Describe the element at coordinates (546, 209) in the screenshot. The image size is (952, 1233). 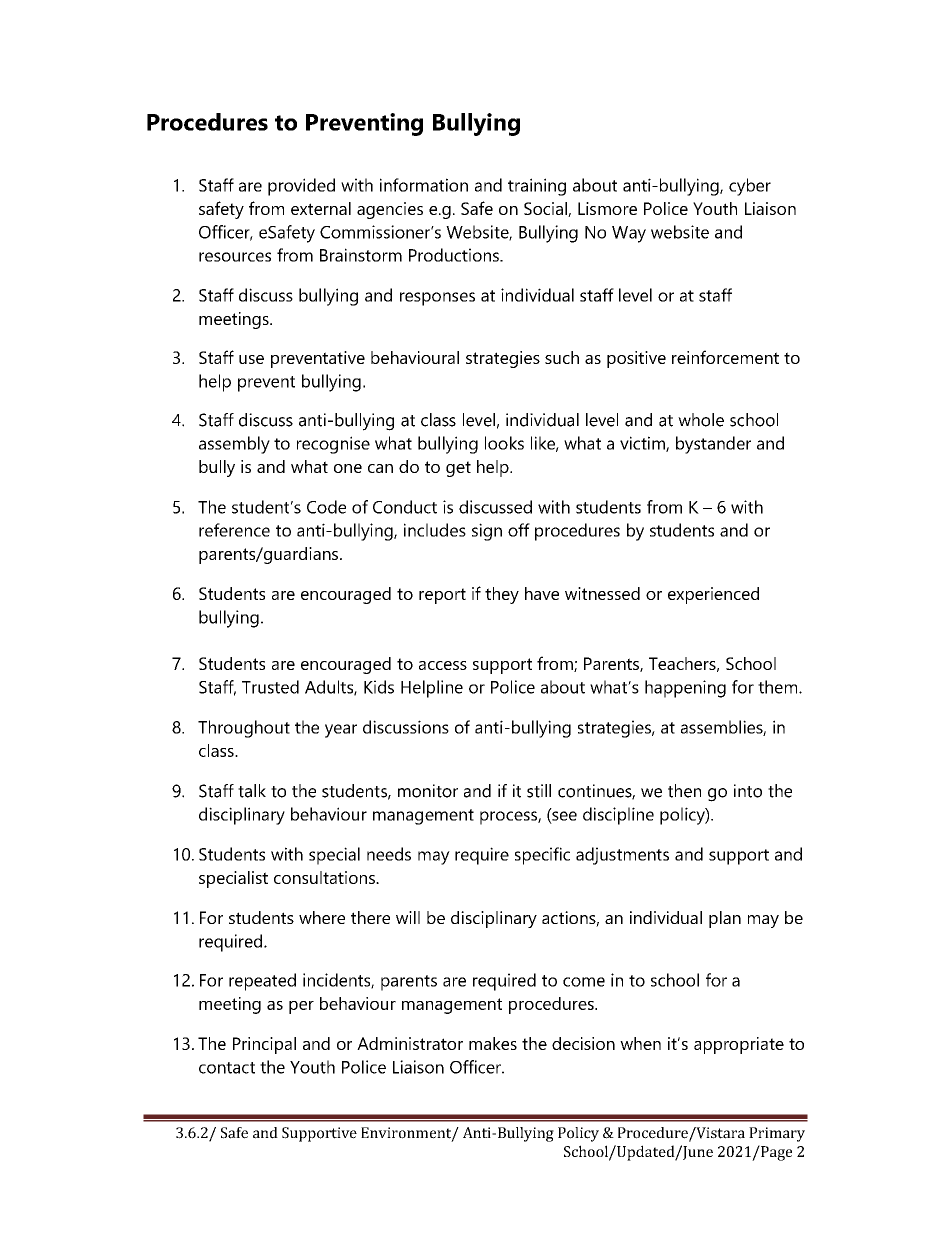
I see `Social` at that location.
